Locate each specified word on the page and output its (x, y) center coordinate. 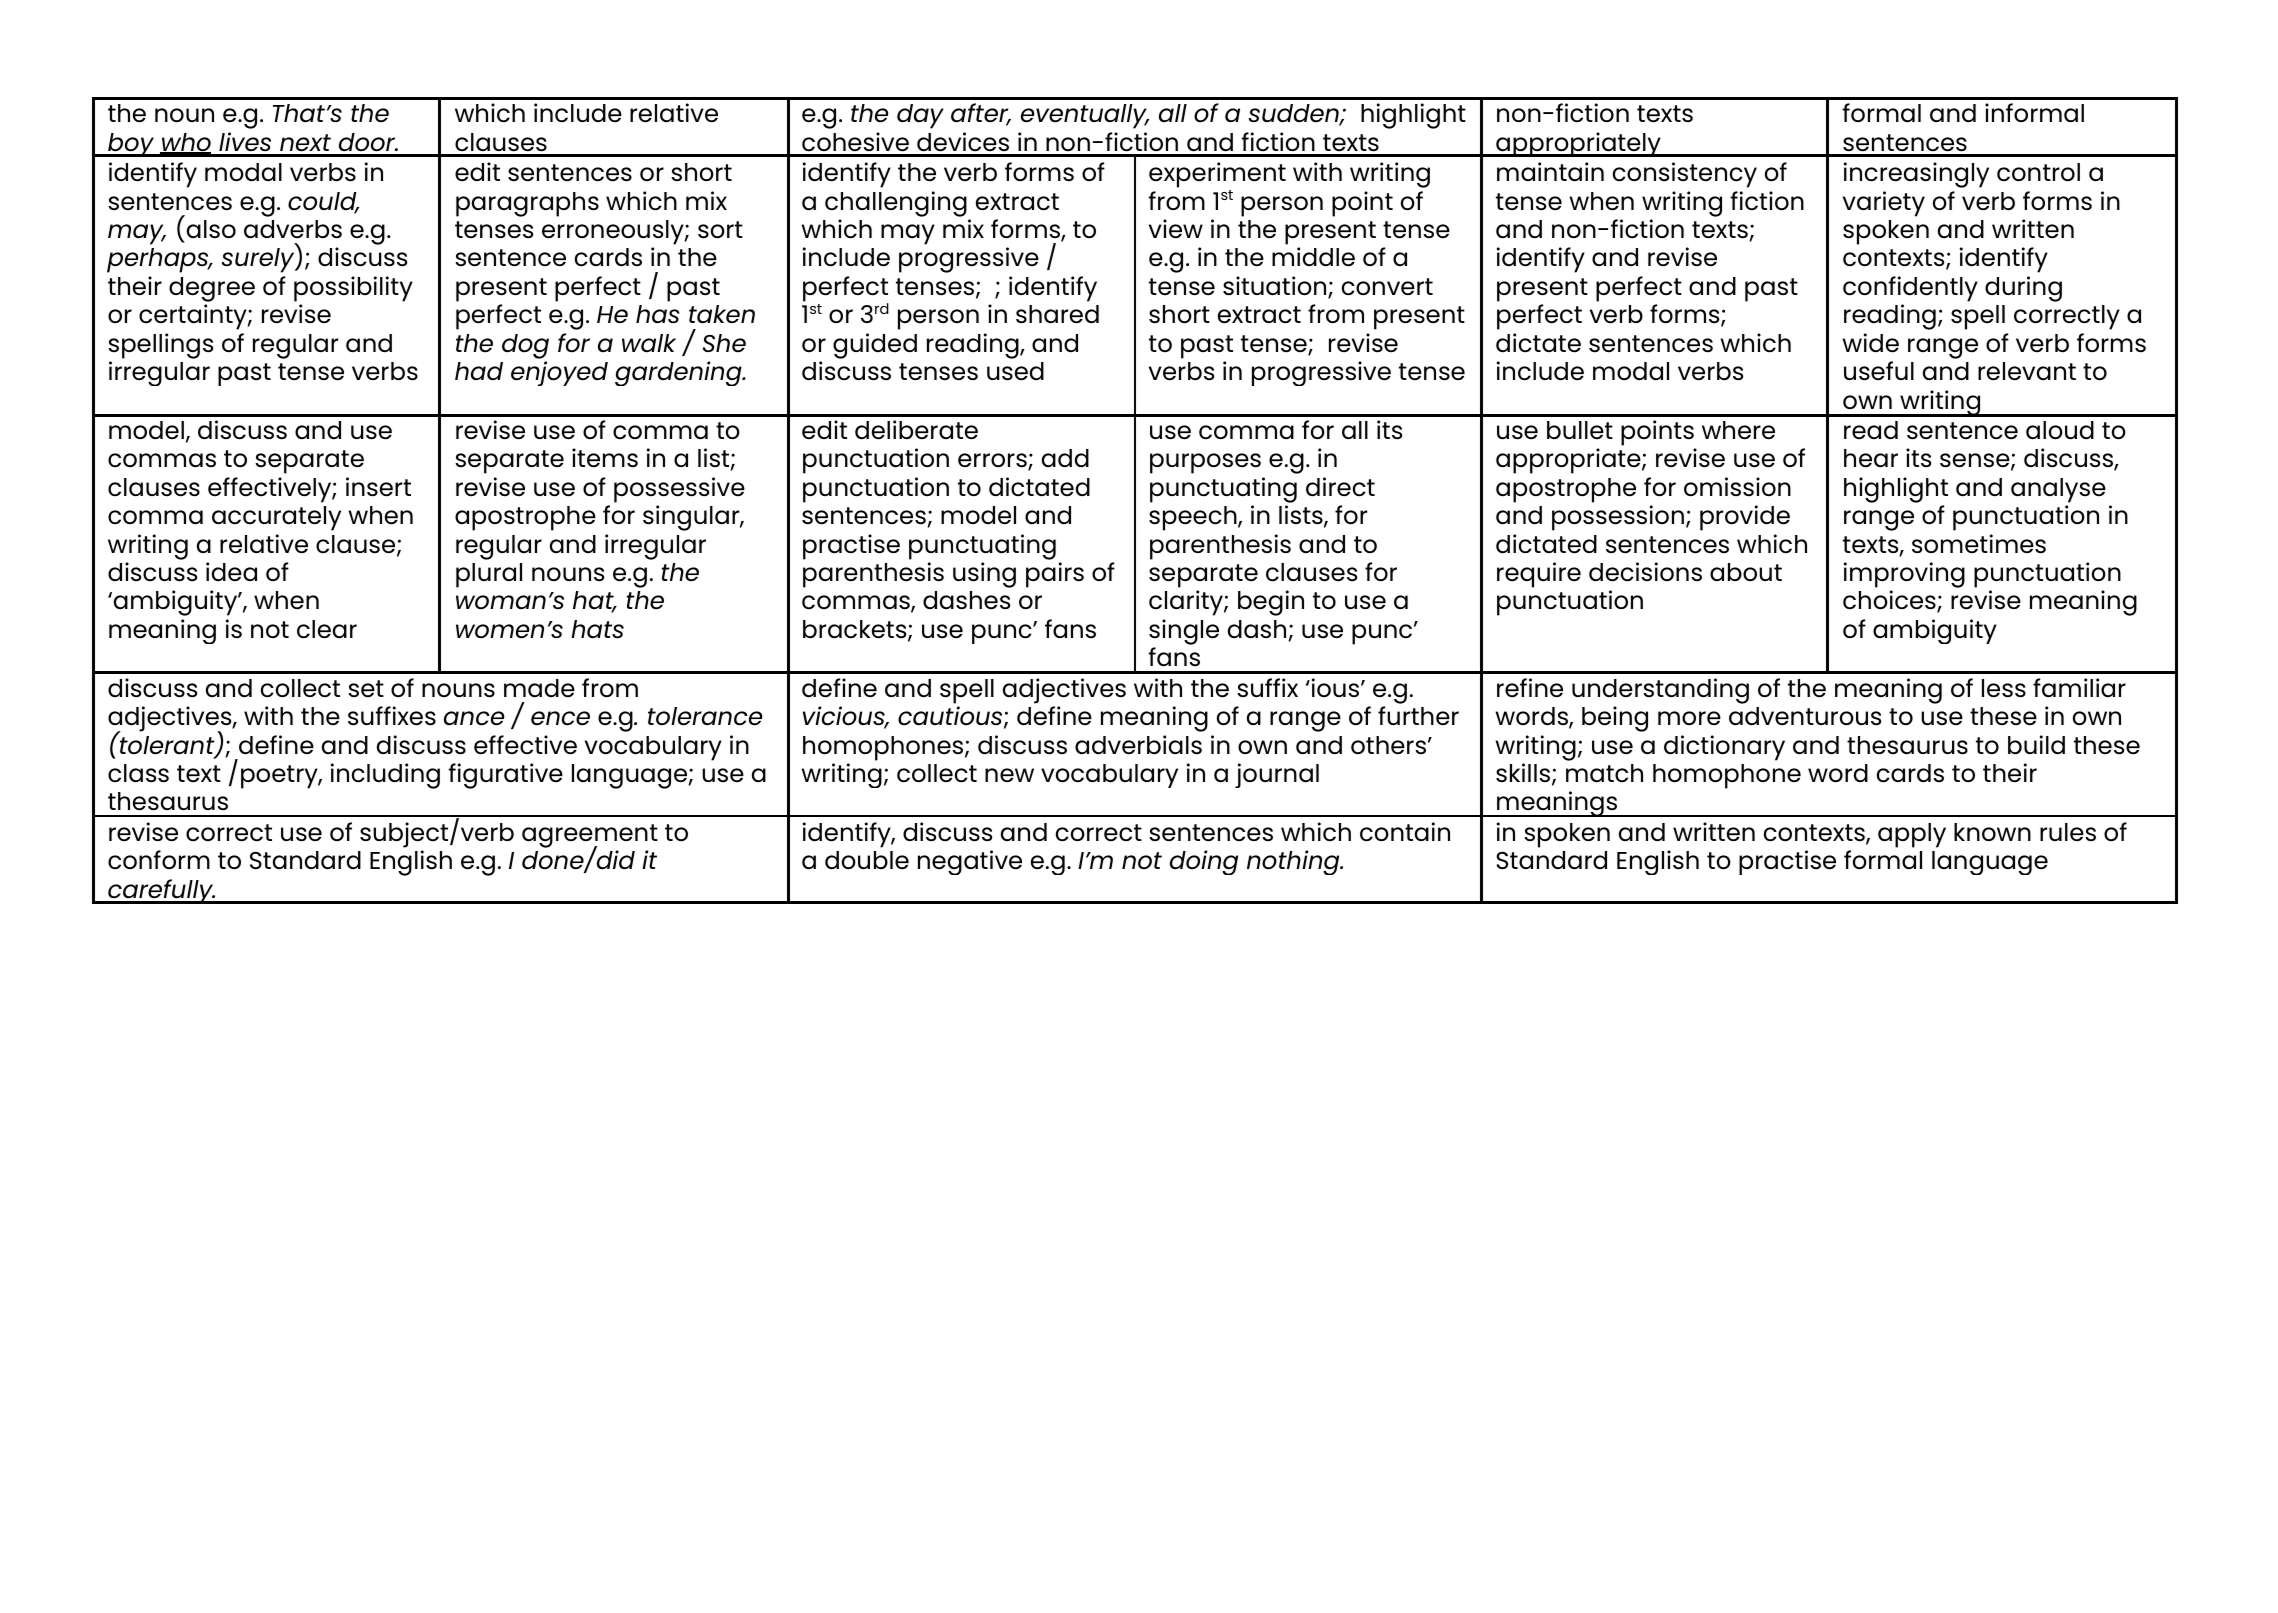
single (1184, 632)
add (1065, 458)
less (2004, 688)
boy (131, 145)
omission (1737, 486)
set (366, 688)
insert (378, 487)
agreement (590, 837)
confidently (1910, 289)
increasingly (1916, 175)
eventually (1085, 116)
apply (1912, 835)
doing (1204, 862)
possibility (353, 289)
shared (1057, 314)
